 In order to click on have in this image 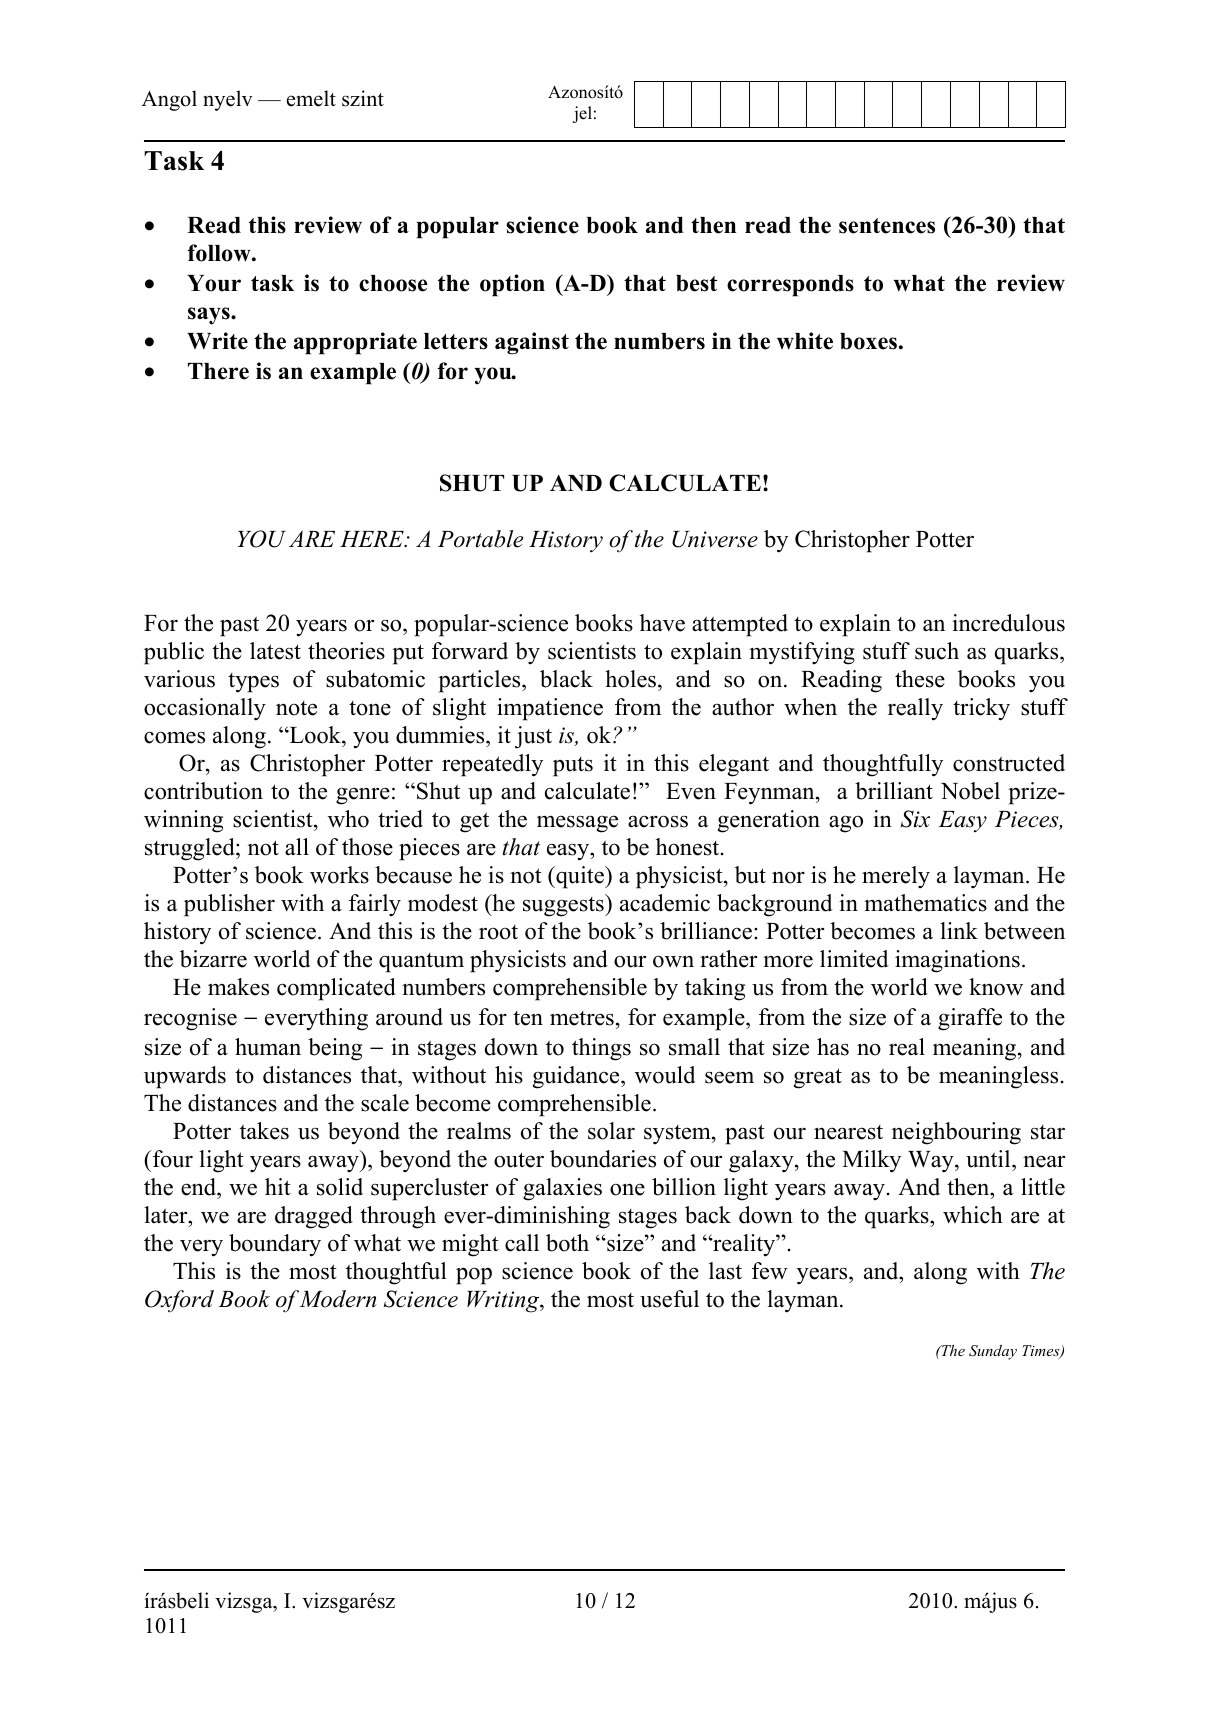, I will do `click(662, 623)`.
